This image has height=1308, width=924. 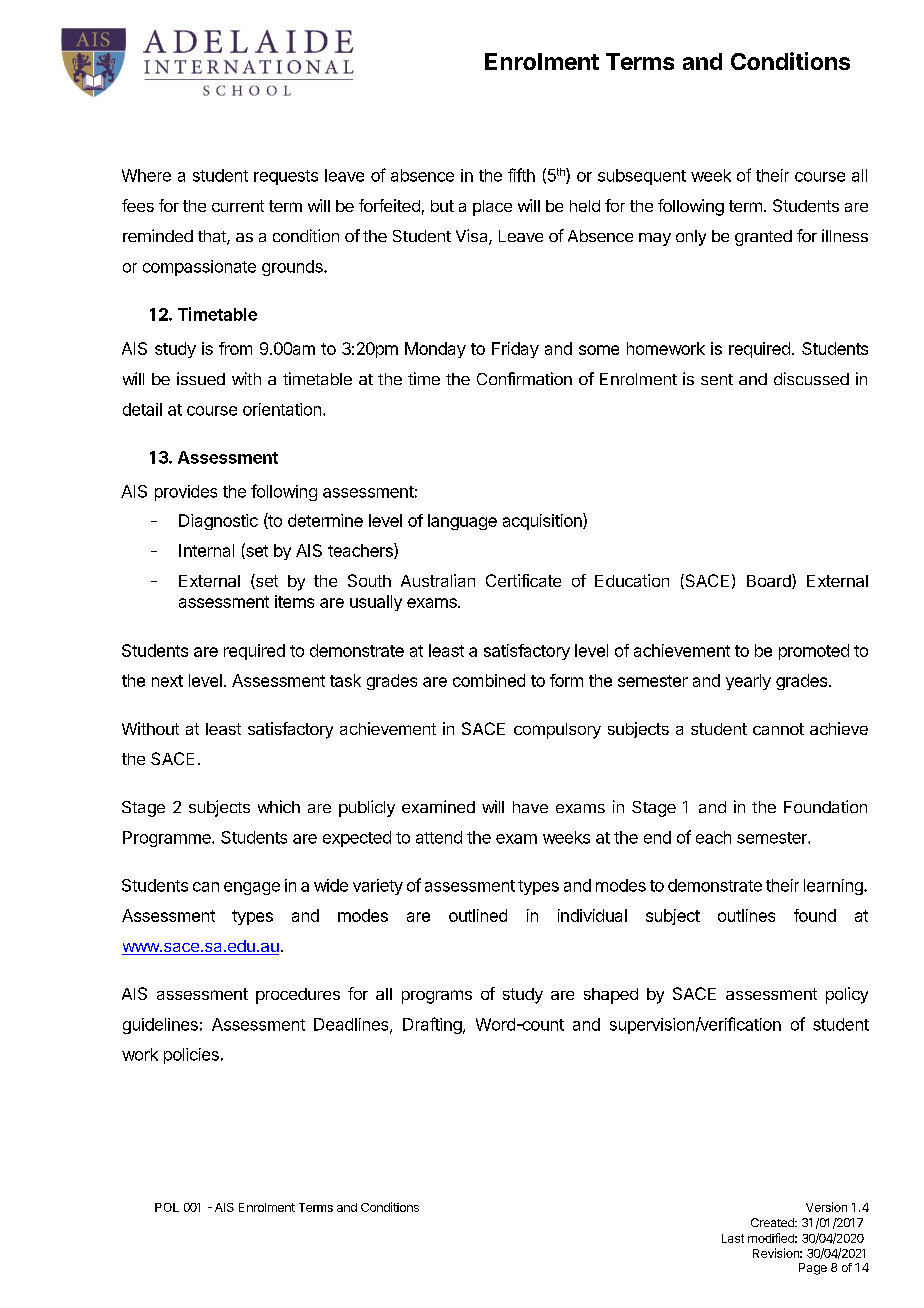 What do you see at coordinates (523, 580) in the image?
I see `Certificate` at bounding box center [523, 580].
